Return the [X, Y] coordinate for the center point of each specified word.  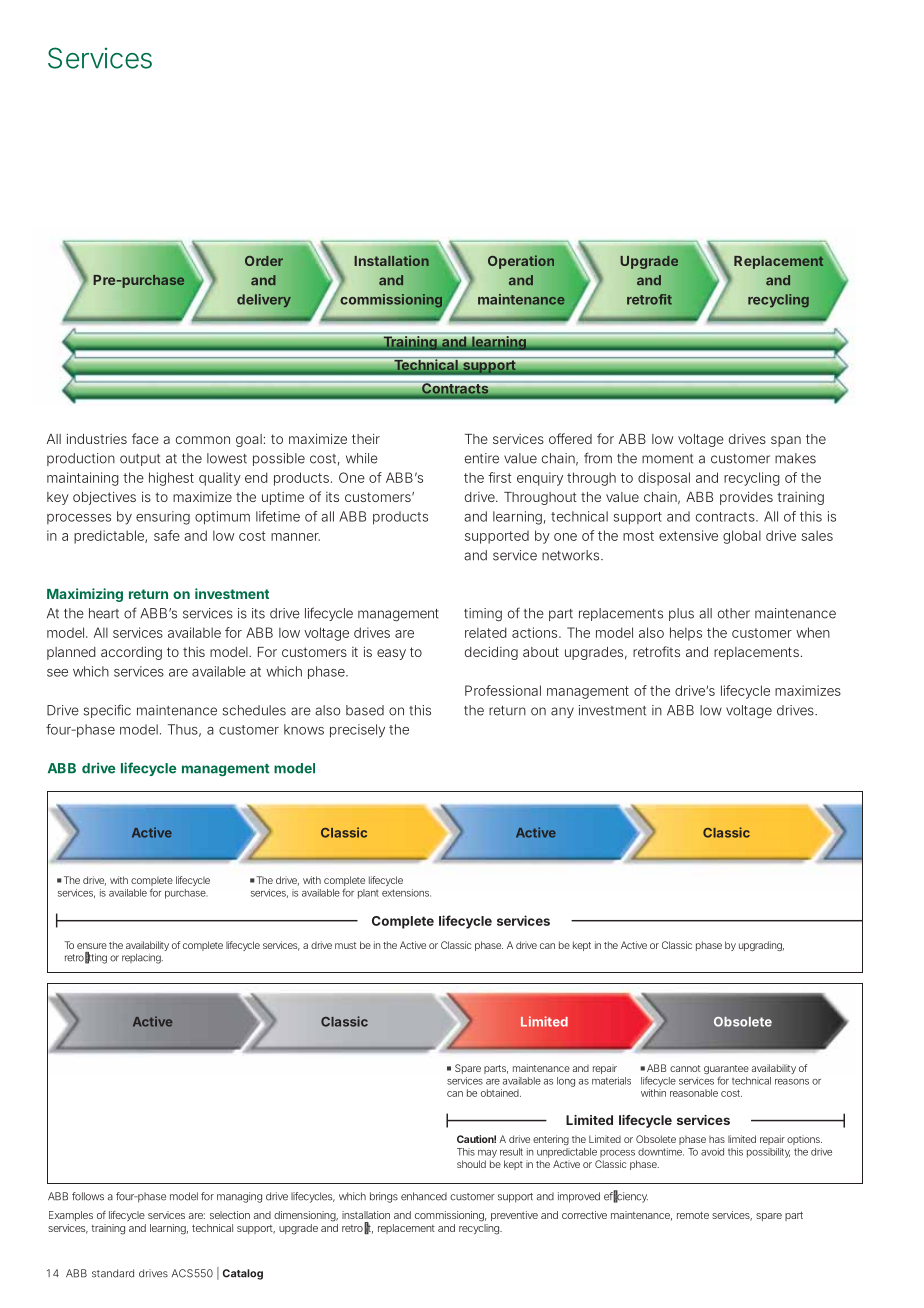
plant [368, 894]
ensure [92, 946]
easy [391, 654]
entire [482, 458]
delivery [264, 301]
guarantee [726, 1071]
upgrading [760, 946]
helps [686, 634]
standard [113, 1273]
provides [746, 498]
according [131, 653]
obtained [500, 1093]
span [786, 441]
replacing [141, 959]
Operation [521, 262]
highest [171, 479]
